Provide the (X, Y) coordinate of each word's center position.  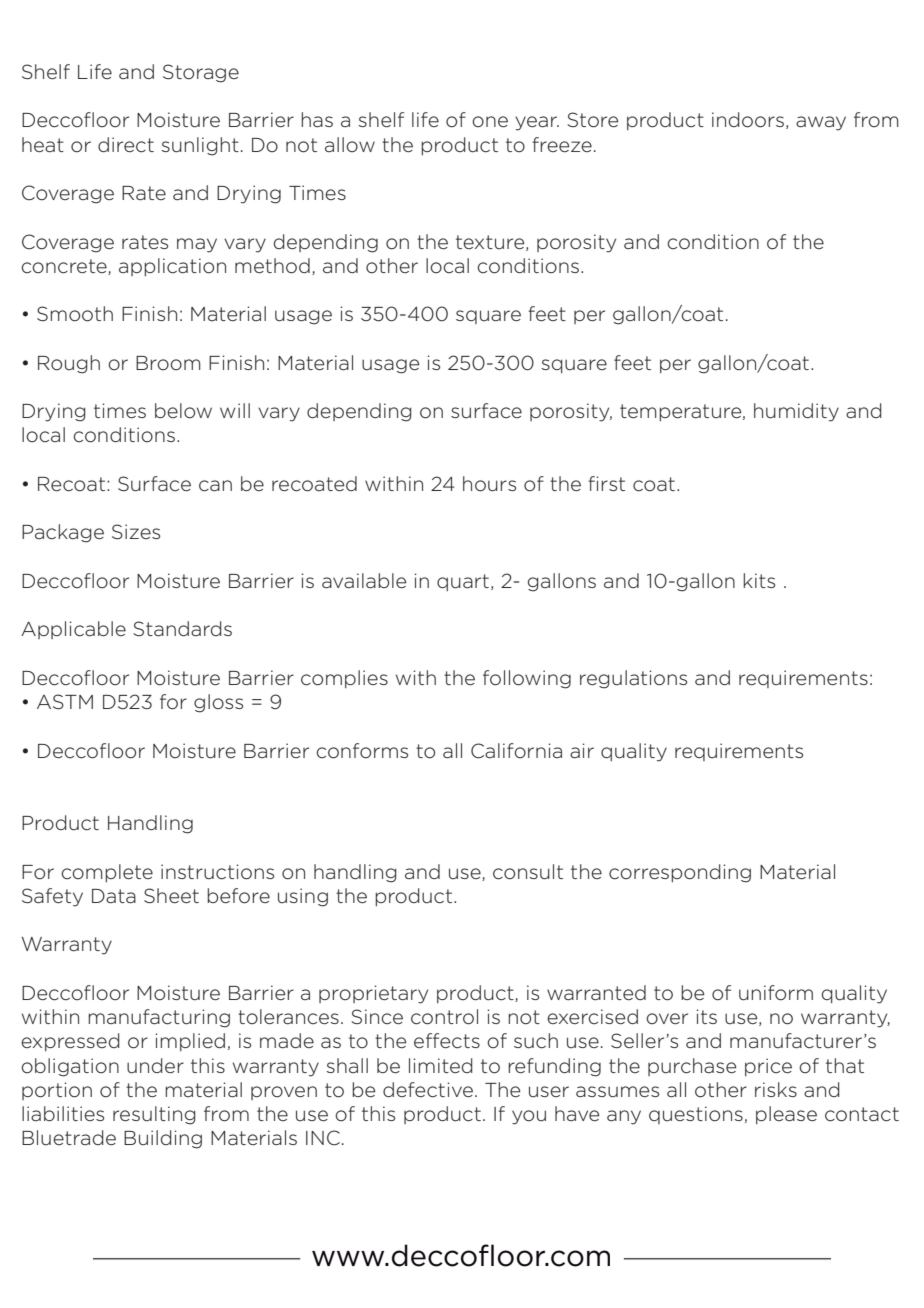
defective (428, 1090)
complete (107, 873)
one (490, 121)
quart (463, 582)
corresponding (680, 873)
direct (126, 145)
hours (489, 484)
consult (528, 872)
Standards (182, 629)
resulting (154, 1115)
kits (759, 580)
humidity (796, 412)
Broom (168, 363)
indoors (748, 120)
